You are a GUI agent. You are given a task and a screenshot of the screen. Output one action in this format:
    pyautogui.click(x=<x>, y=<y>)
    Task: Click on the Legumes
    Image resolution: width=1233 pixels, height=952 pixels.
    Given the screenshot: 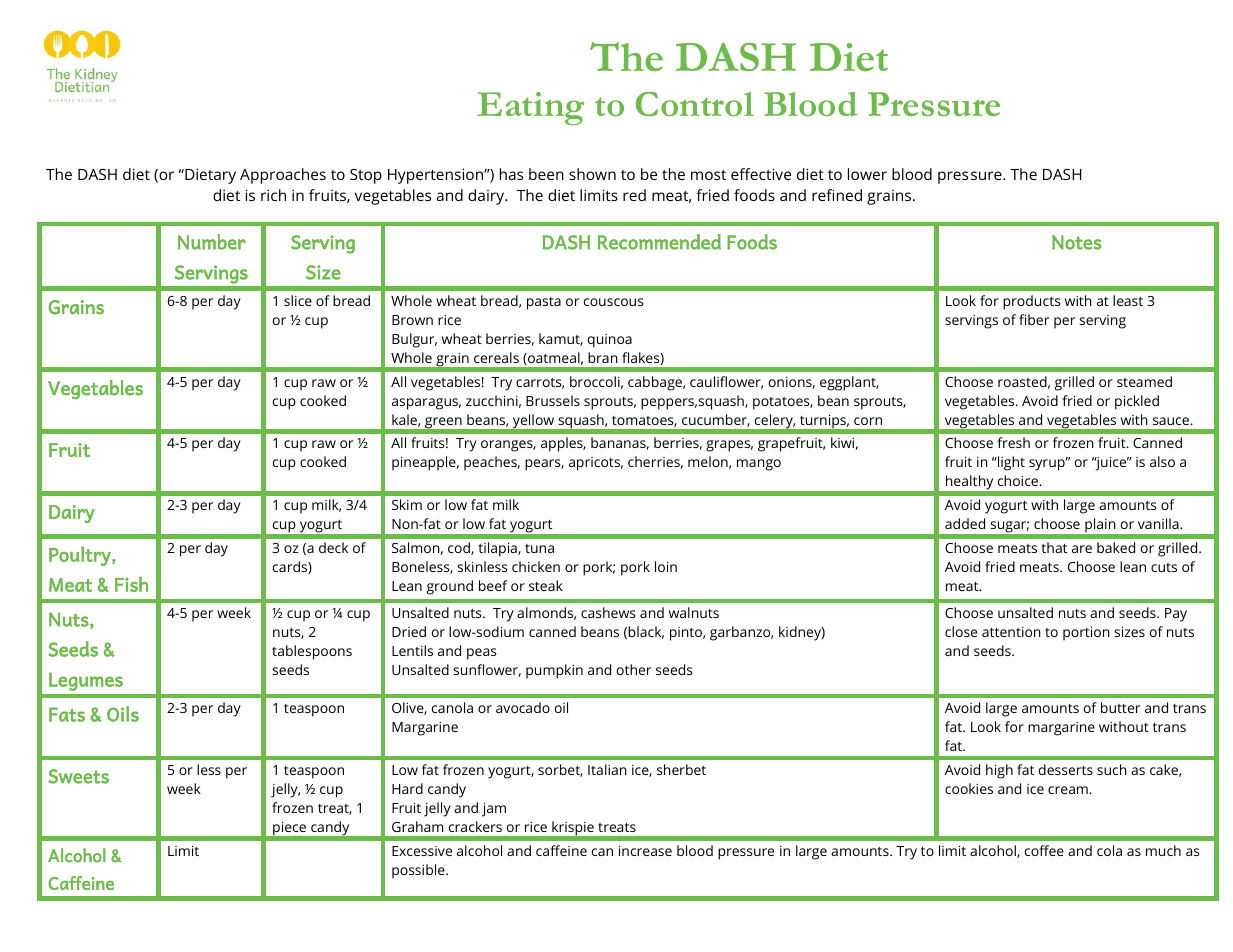 What is the action you would take?
    pyautogui.click(x=86, y=681)
